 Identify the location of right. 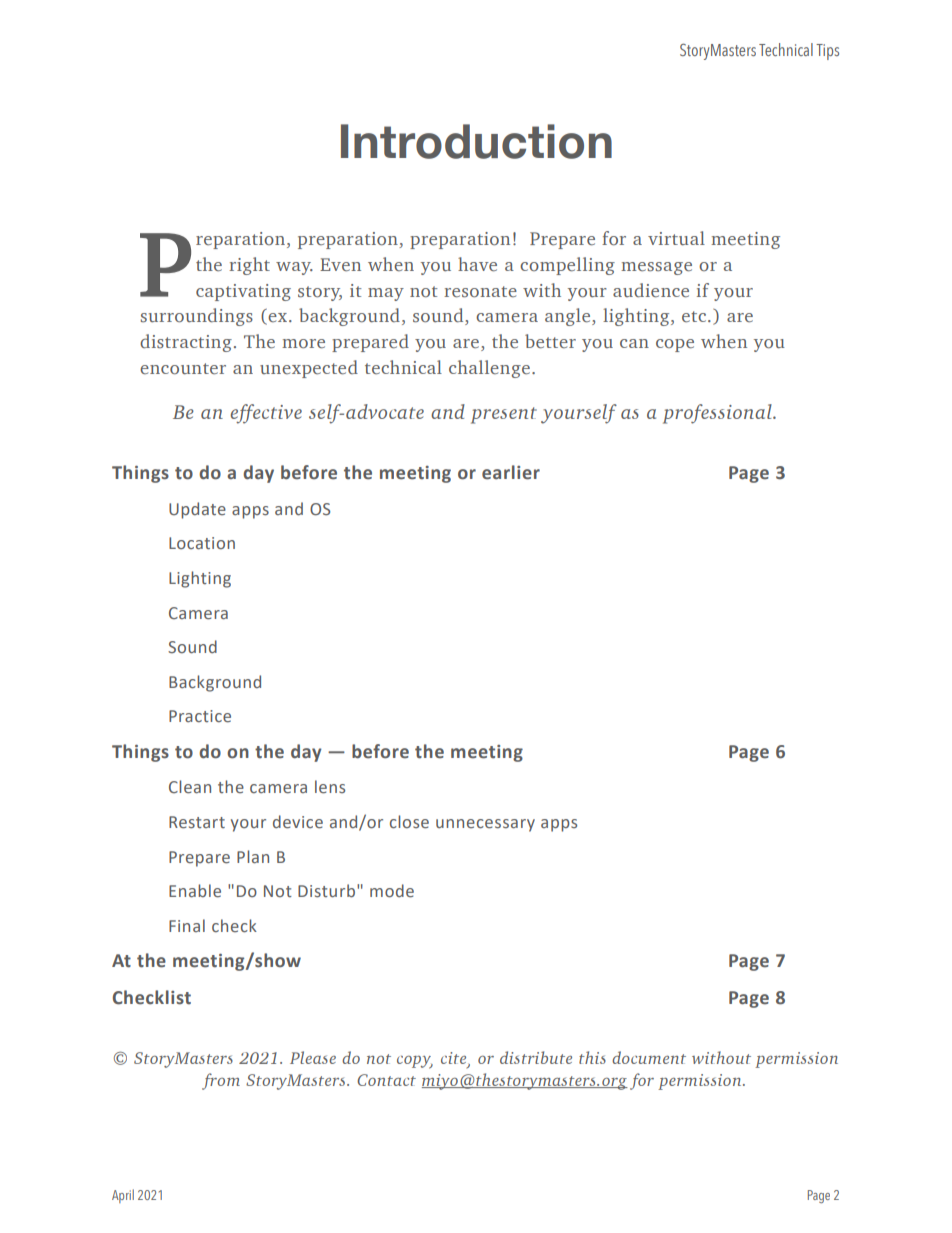
(249, 266).
